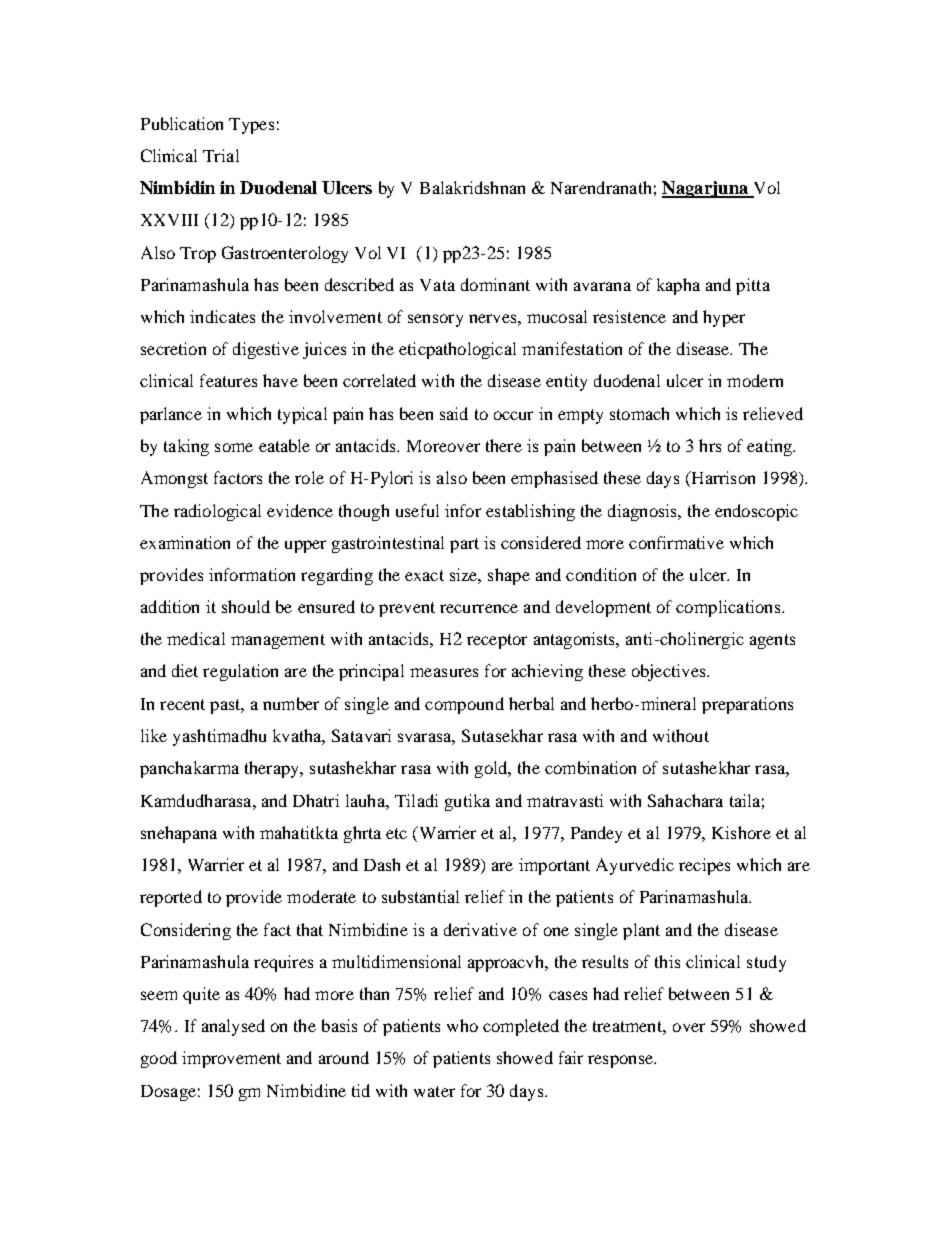  I want to click on panchakarma, so click(189, 769).
